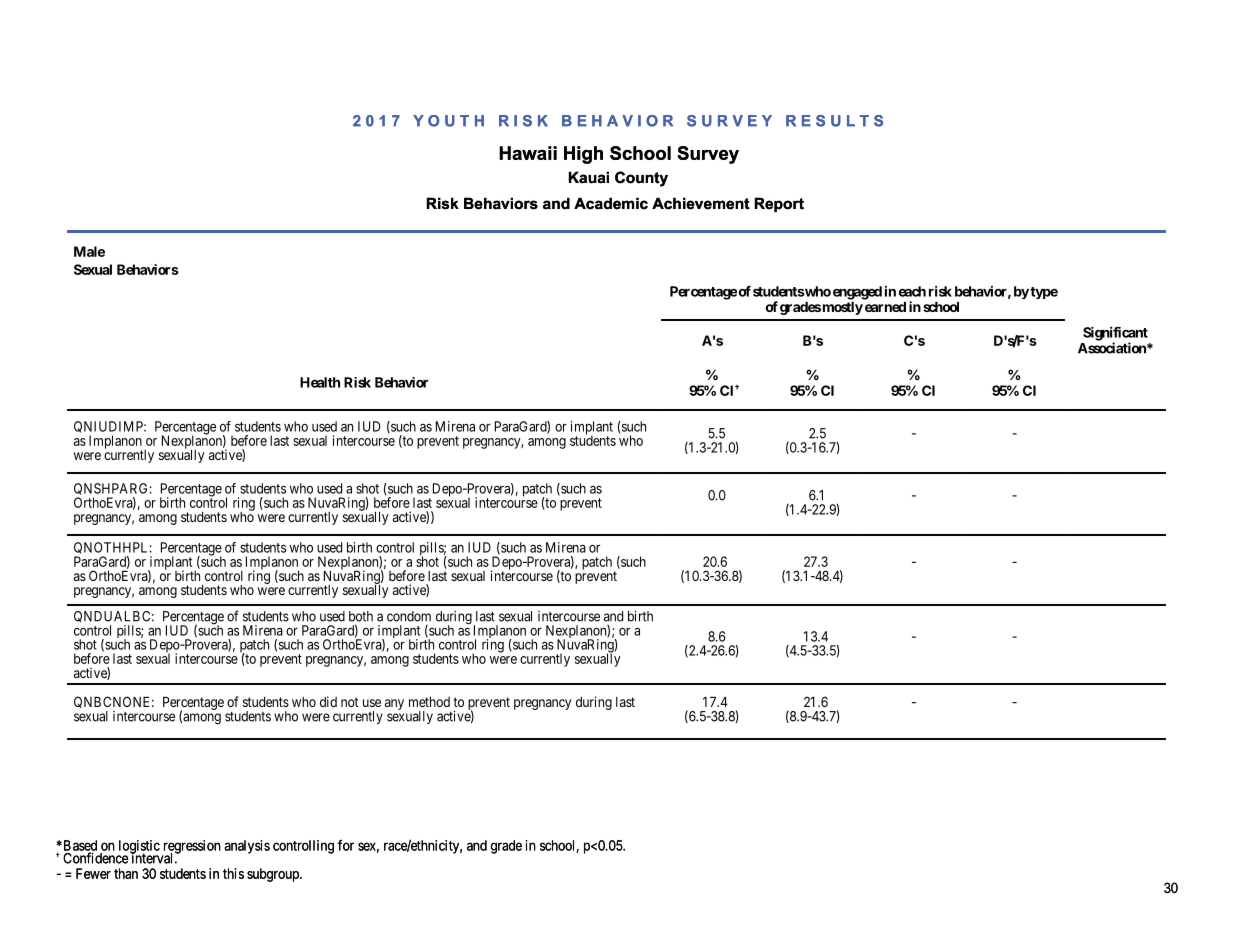 The height and width of the screenshot is (952, 1233). What do you see at coordinates (912, 291) in the screenshot?
I see `each` at bounding box center [912, 291].
